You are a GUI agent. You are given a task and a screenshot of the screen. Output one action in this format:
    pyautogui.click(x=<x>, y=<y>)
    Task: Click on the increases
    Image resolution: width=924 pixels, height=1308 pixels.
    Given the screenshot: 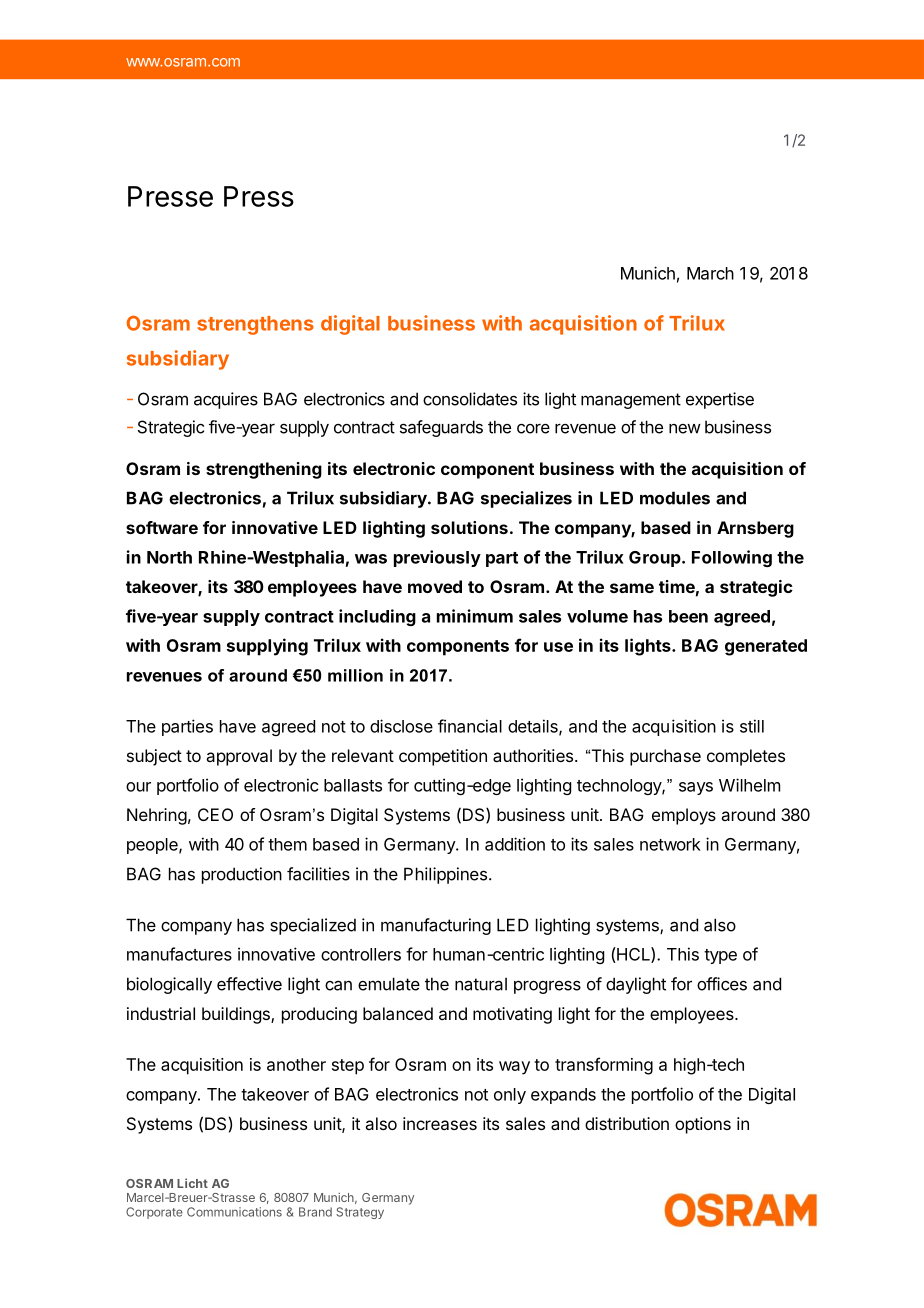 What is the action you would take?
    pyautogui.click(x=440, y=1123)
